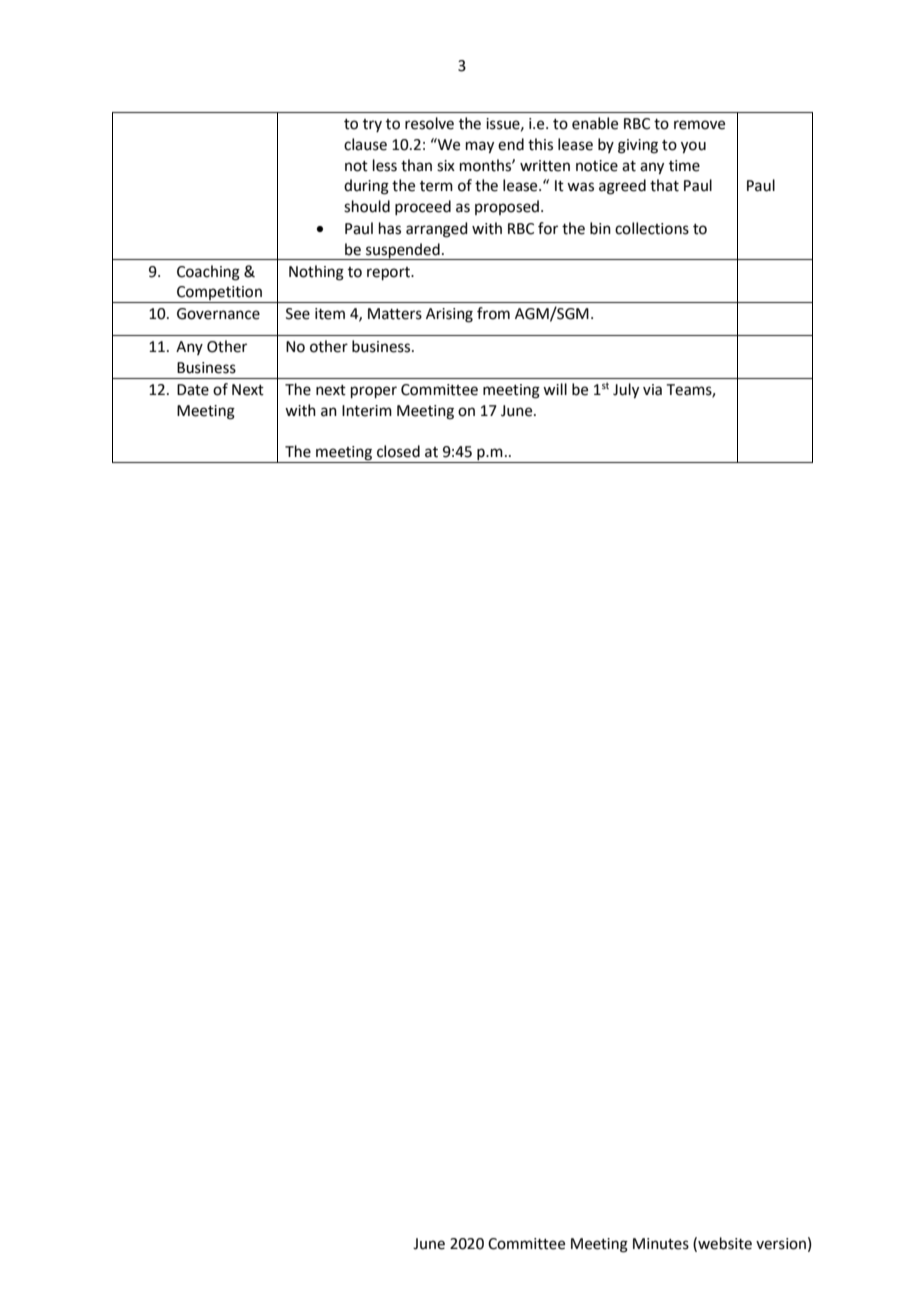 The width and height of the image is (924, 1308). I want to click on Date, so click(193, 390).
